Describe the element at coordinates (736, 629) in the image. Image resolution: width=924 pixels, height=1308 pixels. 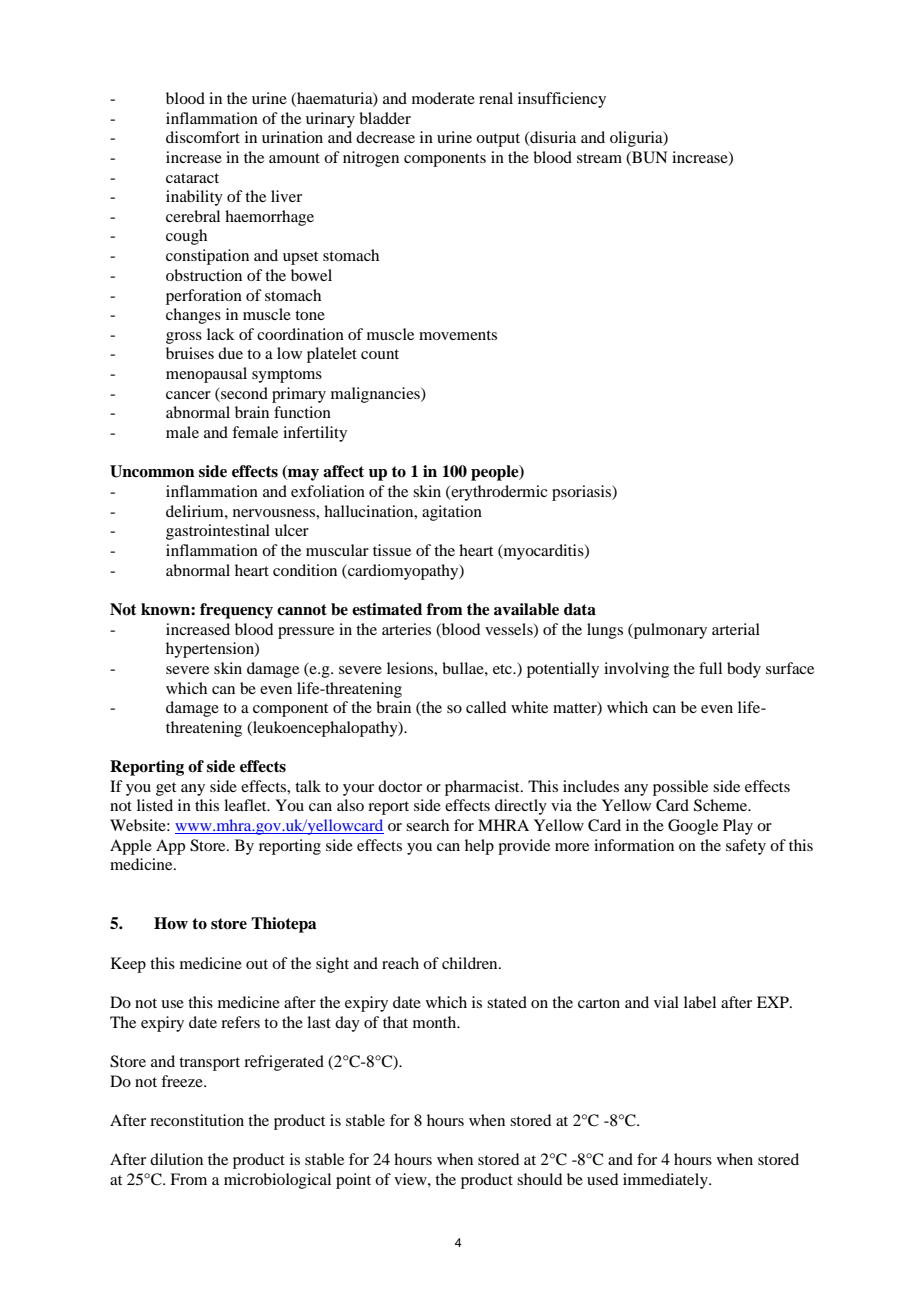
I see `arterial` at that location.
